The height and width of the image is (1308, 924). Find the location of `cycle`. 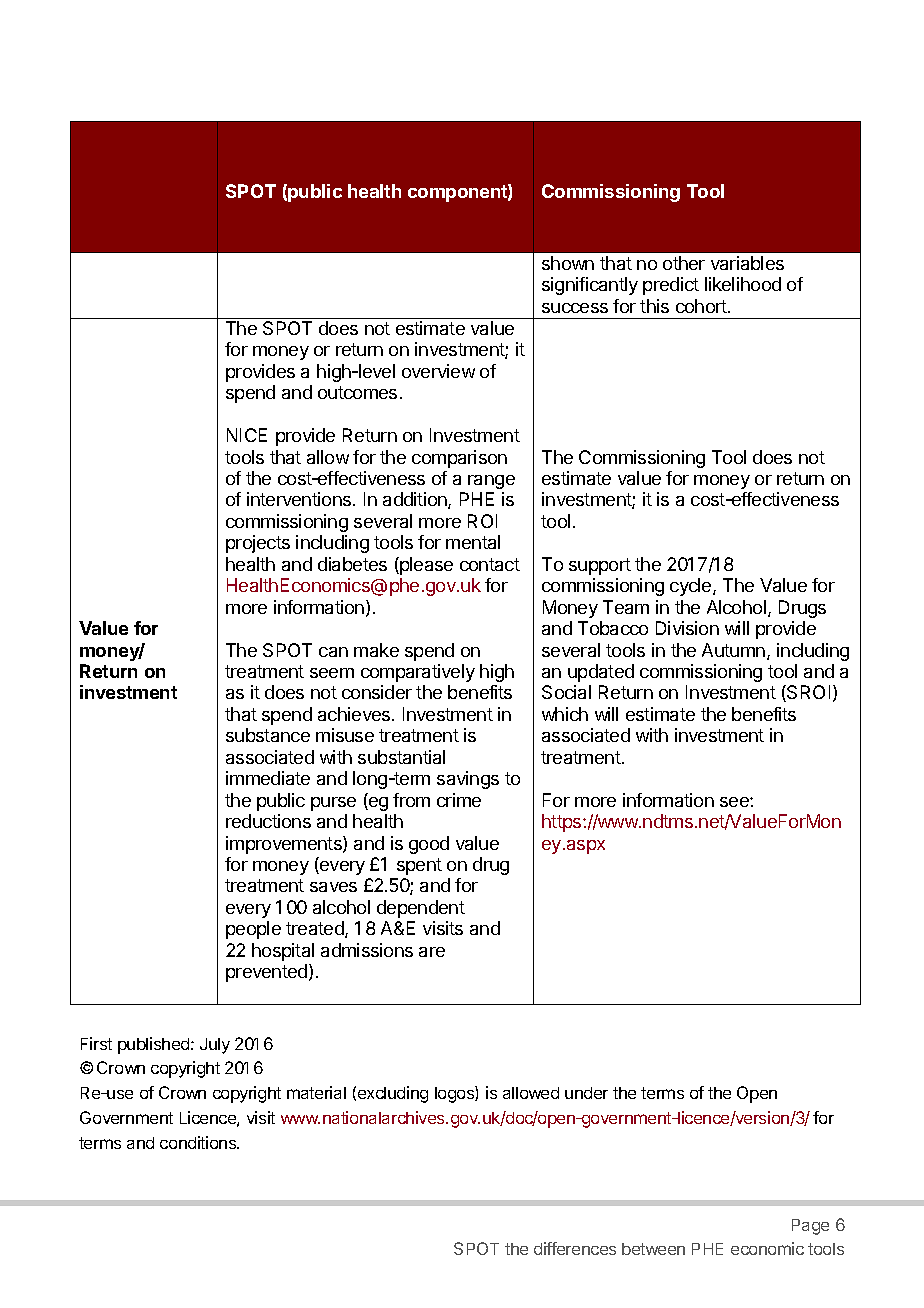

cycle is located at coordinates (692, 587).
